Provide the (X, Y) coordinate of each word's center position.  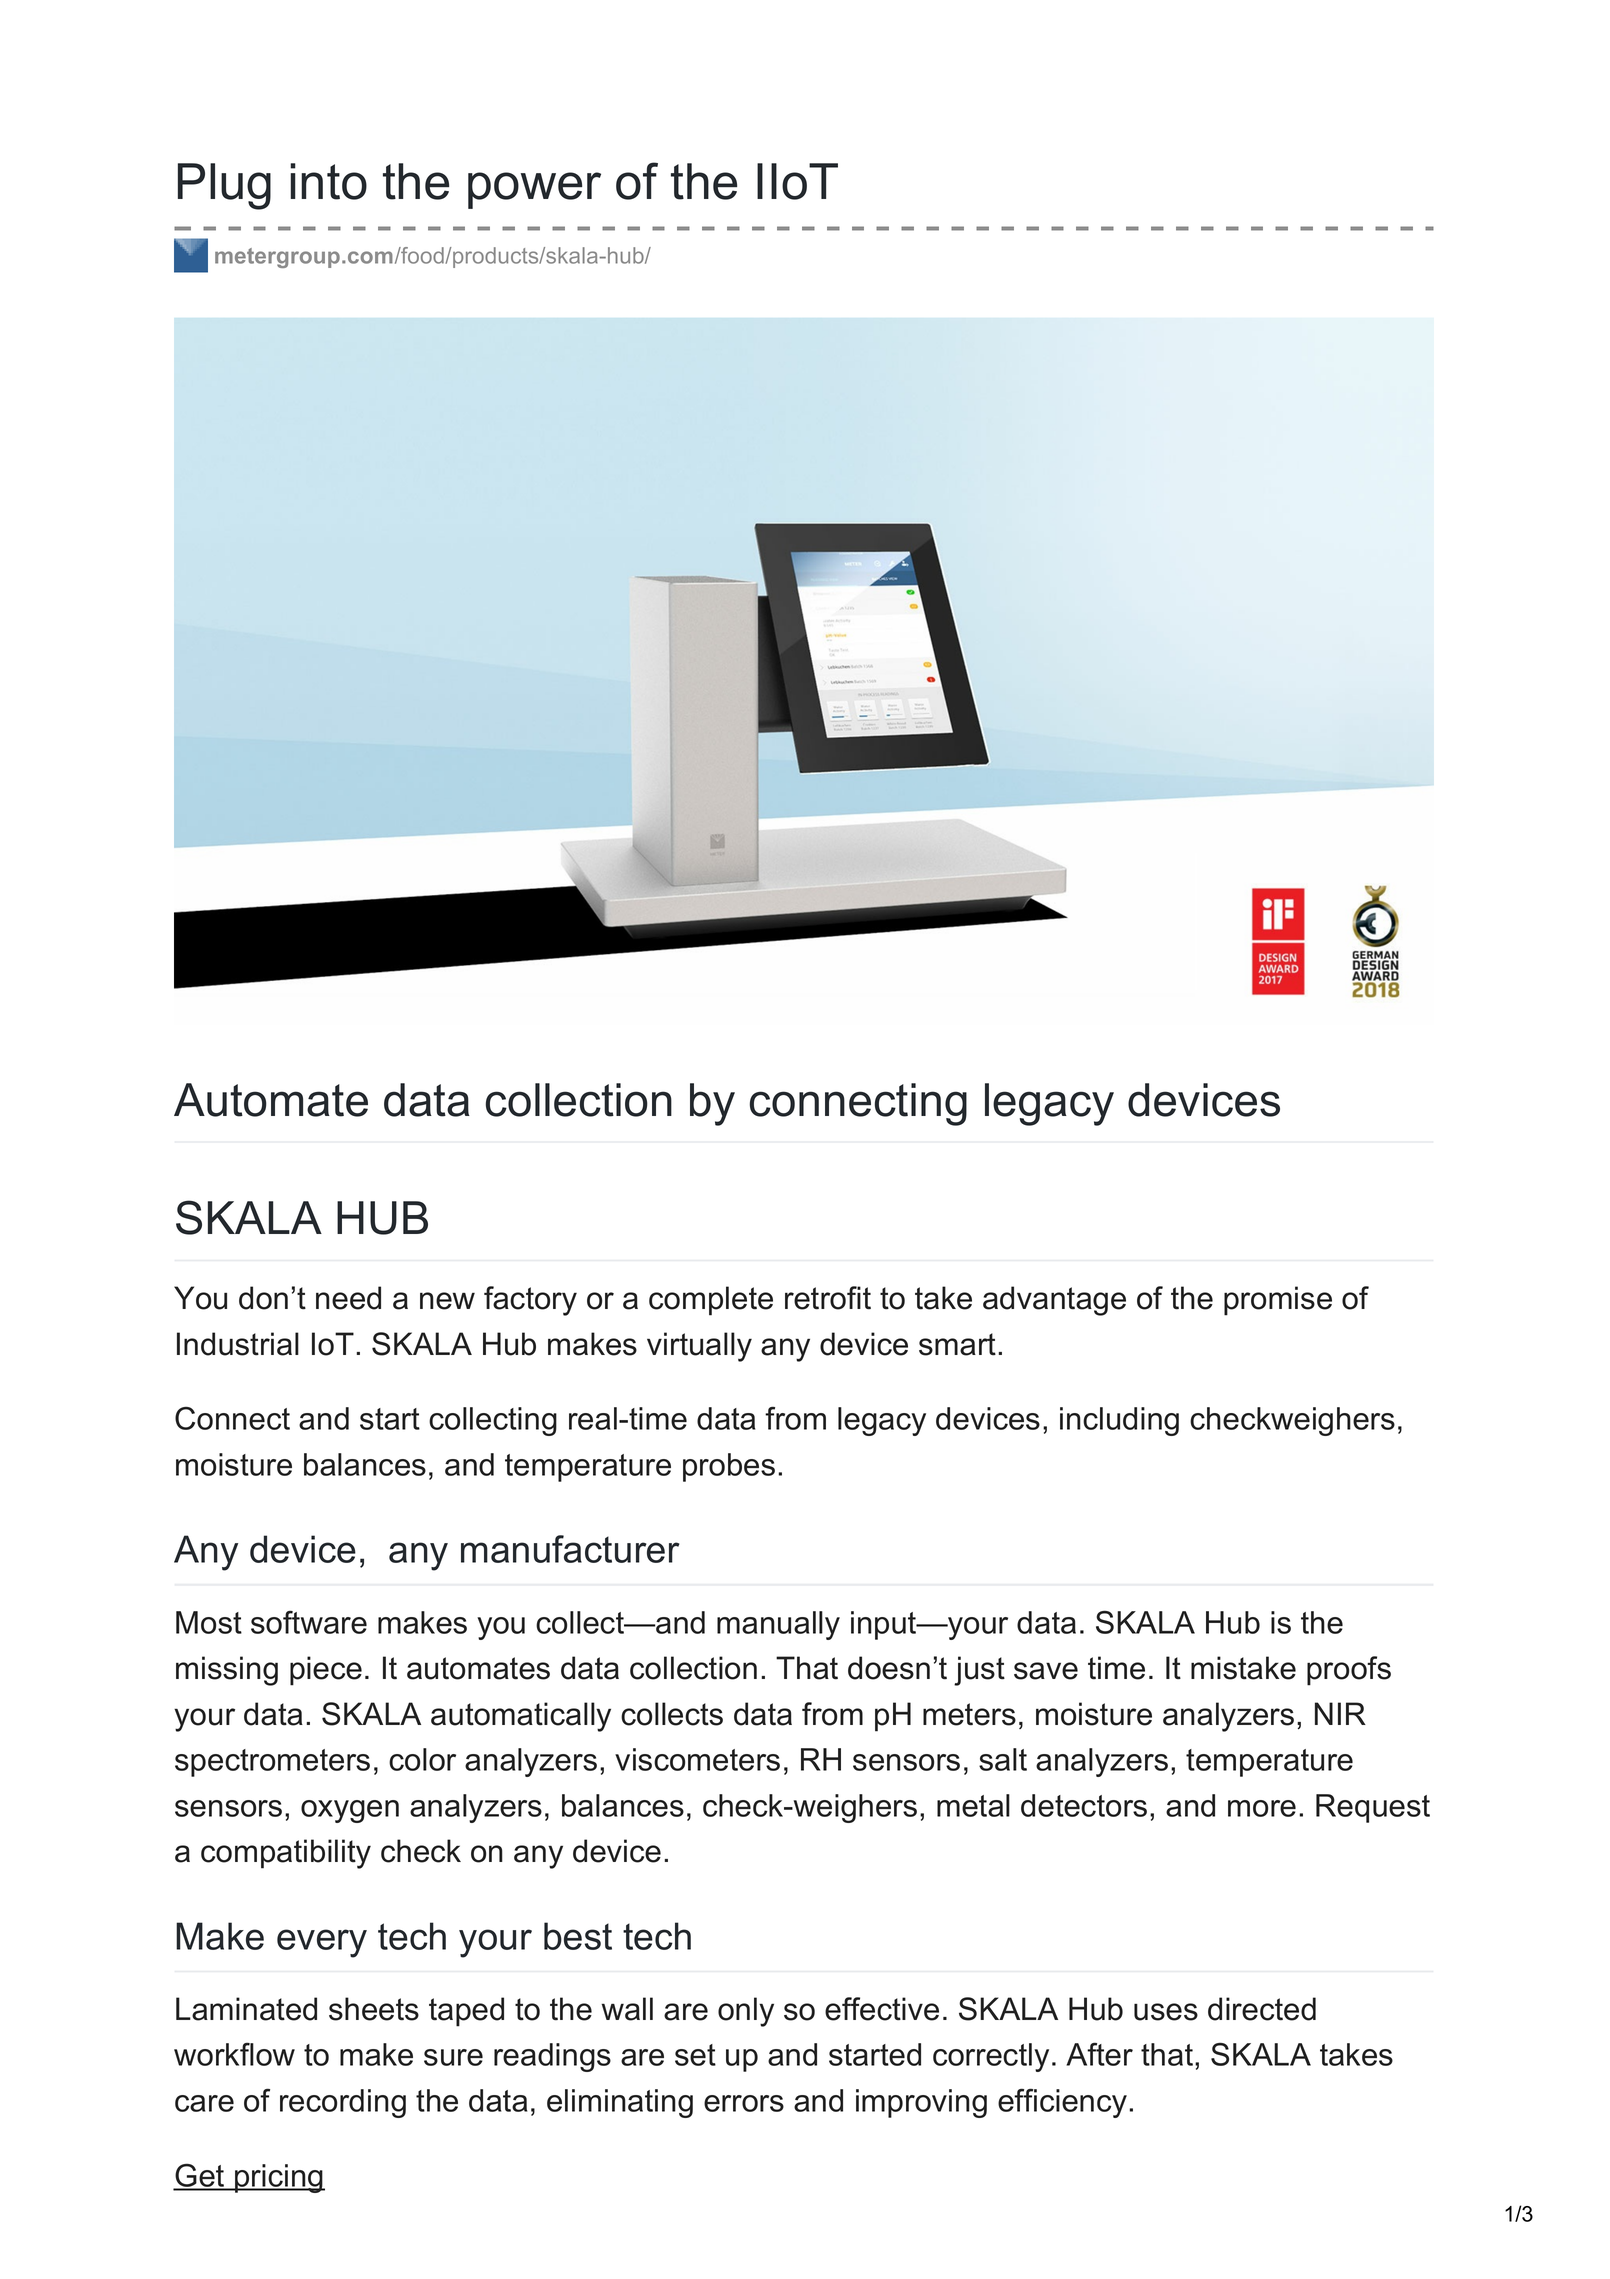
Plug (224, 186)
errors (744, 2103)
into (328, 181)
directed (1262, 2009)
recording (343, 2103)
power (534, 190)
